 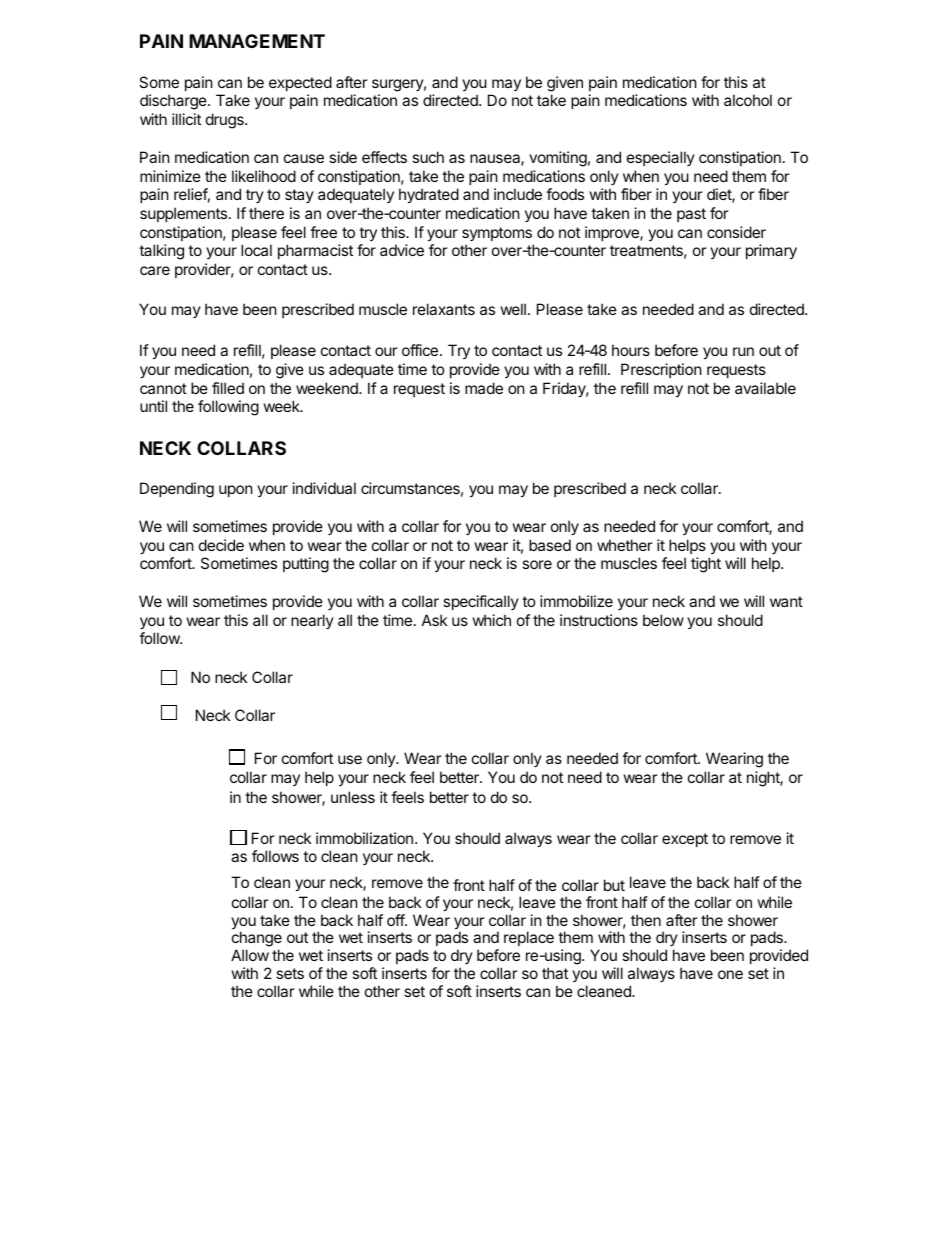 What do you see at coordinates (748, 100) in the image?
I see `alcohol` at bounding box center [748, 100].
